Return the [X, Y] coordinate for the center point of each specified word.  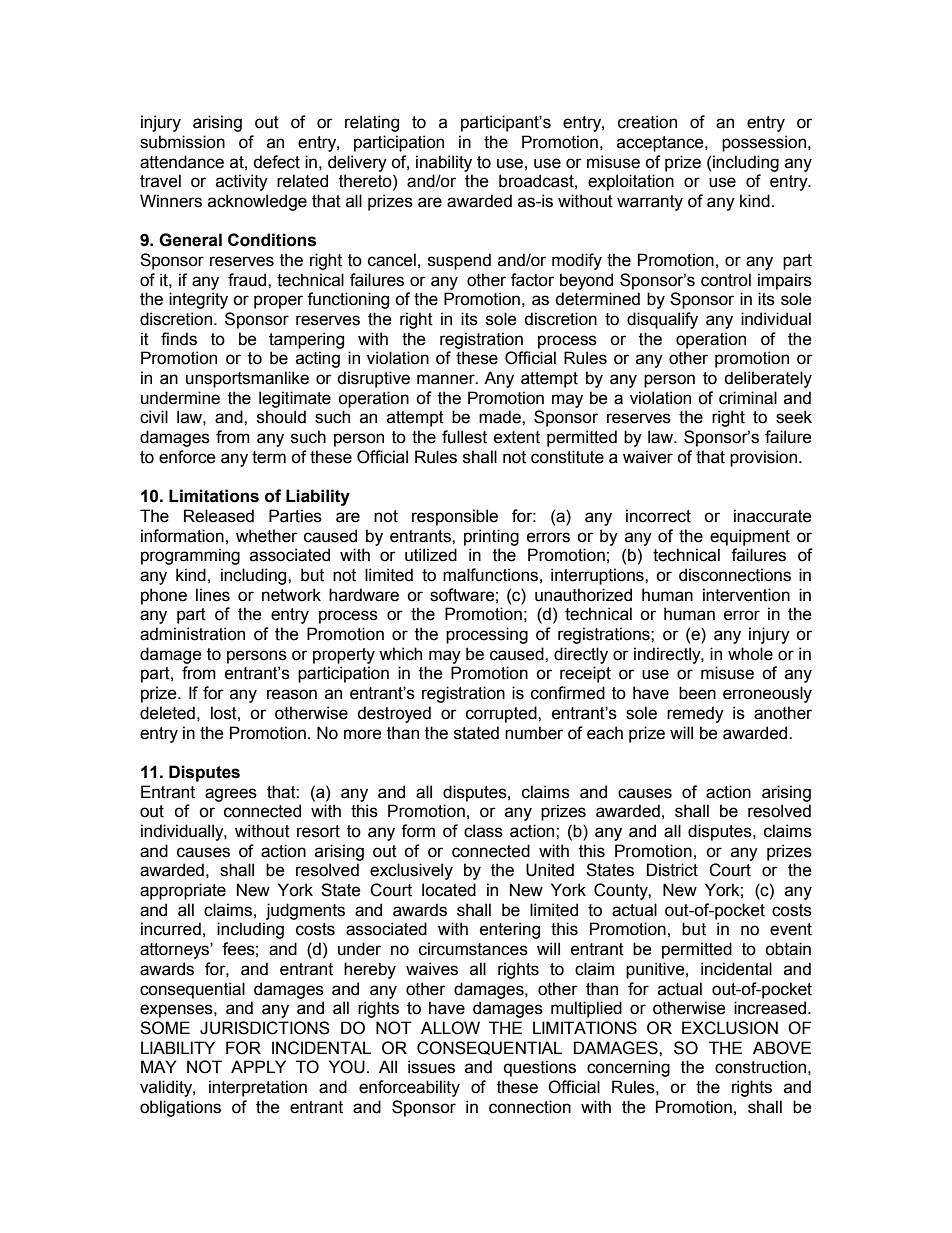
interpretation [258, 1088]
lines [213, 595]
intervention [746, 595]
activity [242, 182]
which [400, 654]
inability [444, 163]
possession [765, 143]
